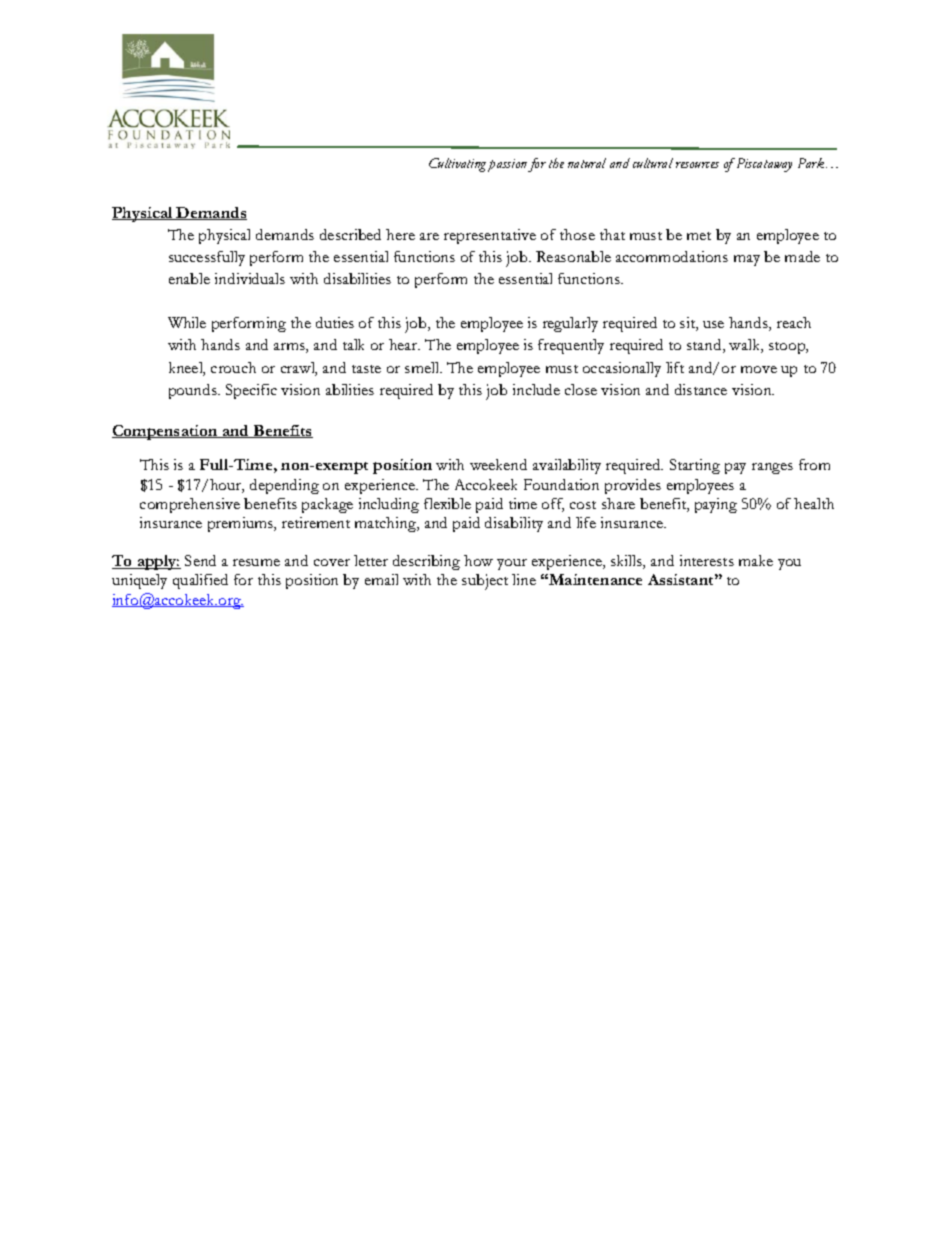 This screenshot has width=952, height=1233. What do you see at coordinates (284, 486) in the screenshot?
I see `depending` at bounding box center [284, 486].
